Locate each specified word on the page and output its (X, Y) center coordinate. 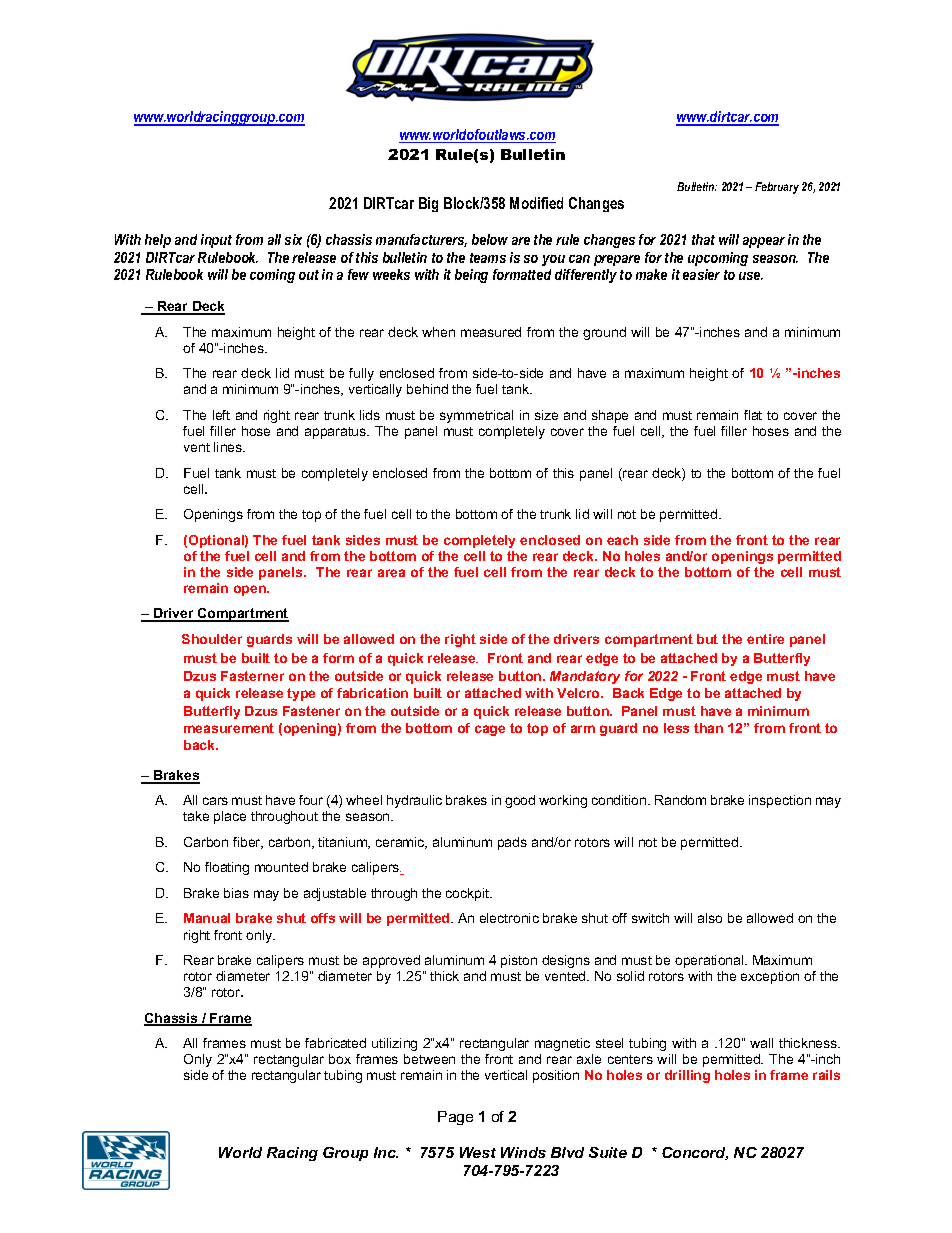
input (216, 241)
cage (490, 730)
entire (765, 639)
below (490, 239)
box (340, 1059)
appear (764, 242)
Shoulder (212, 639)
